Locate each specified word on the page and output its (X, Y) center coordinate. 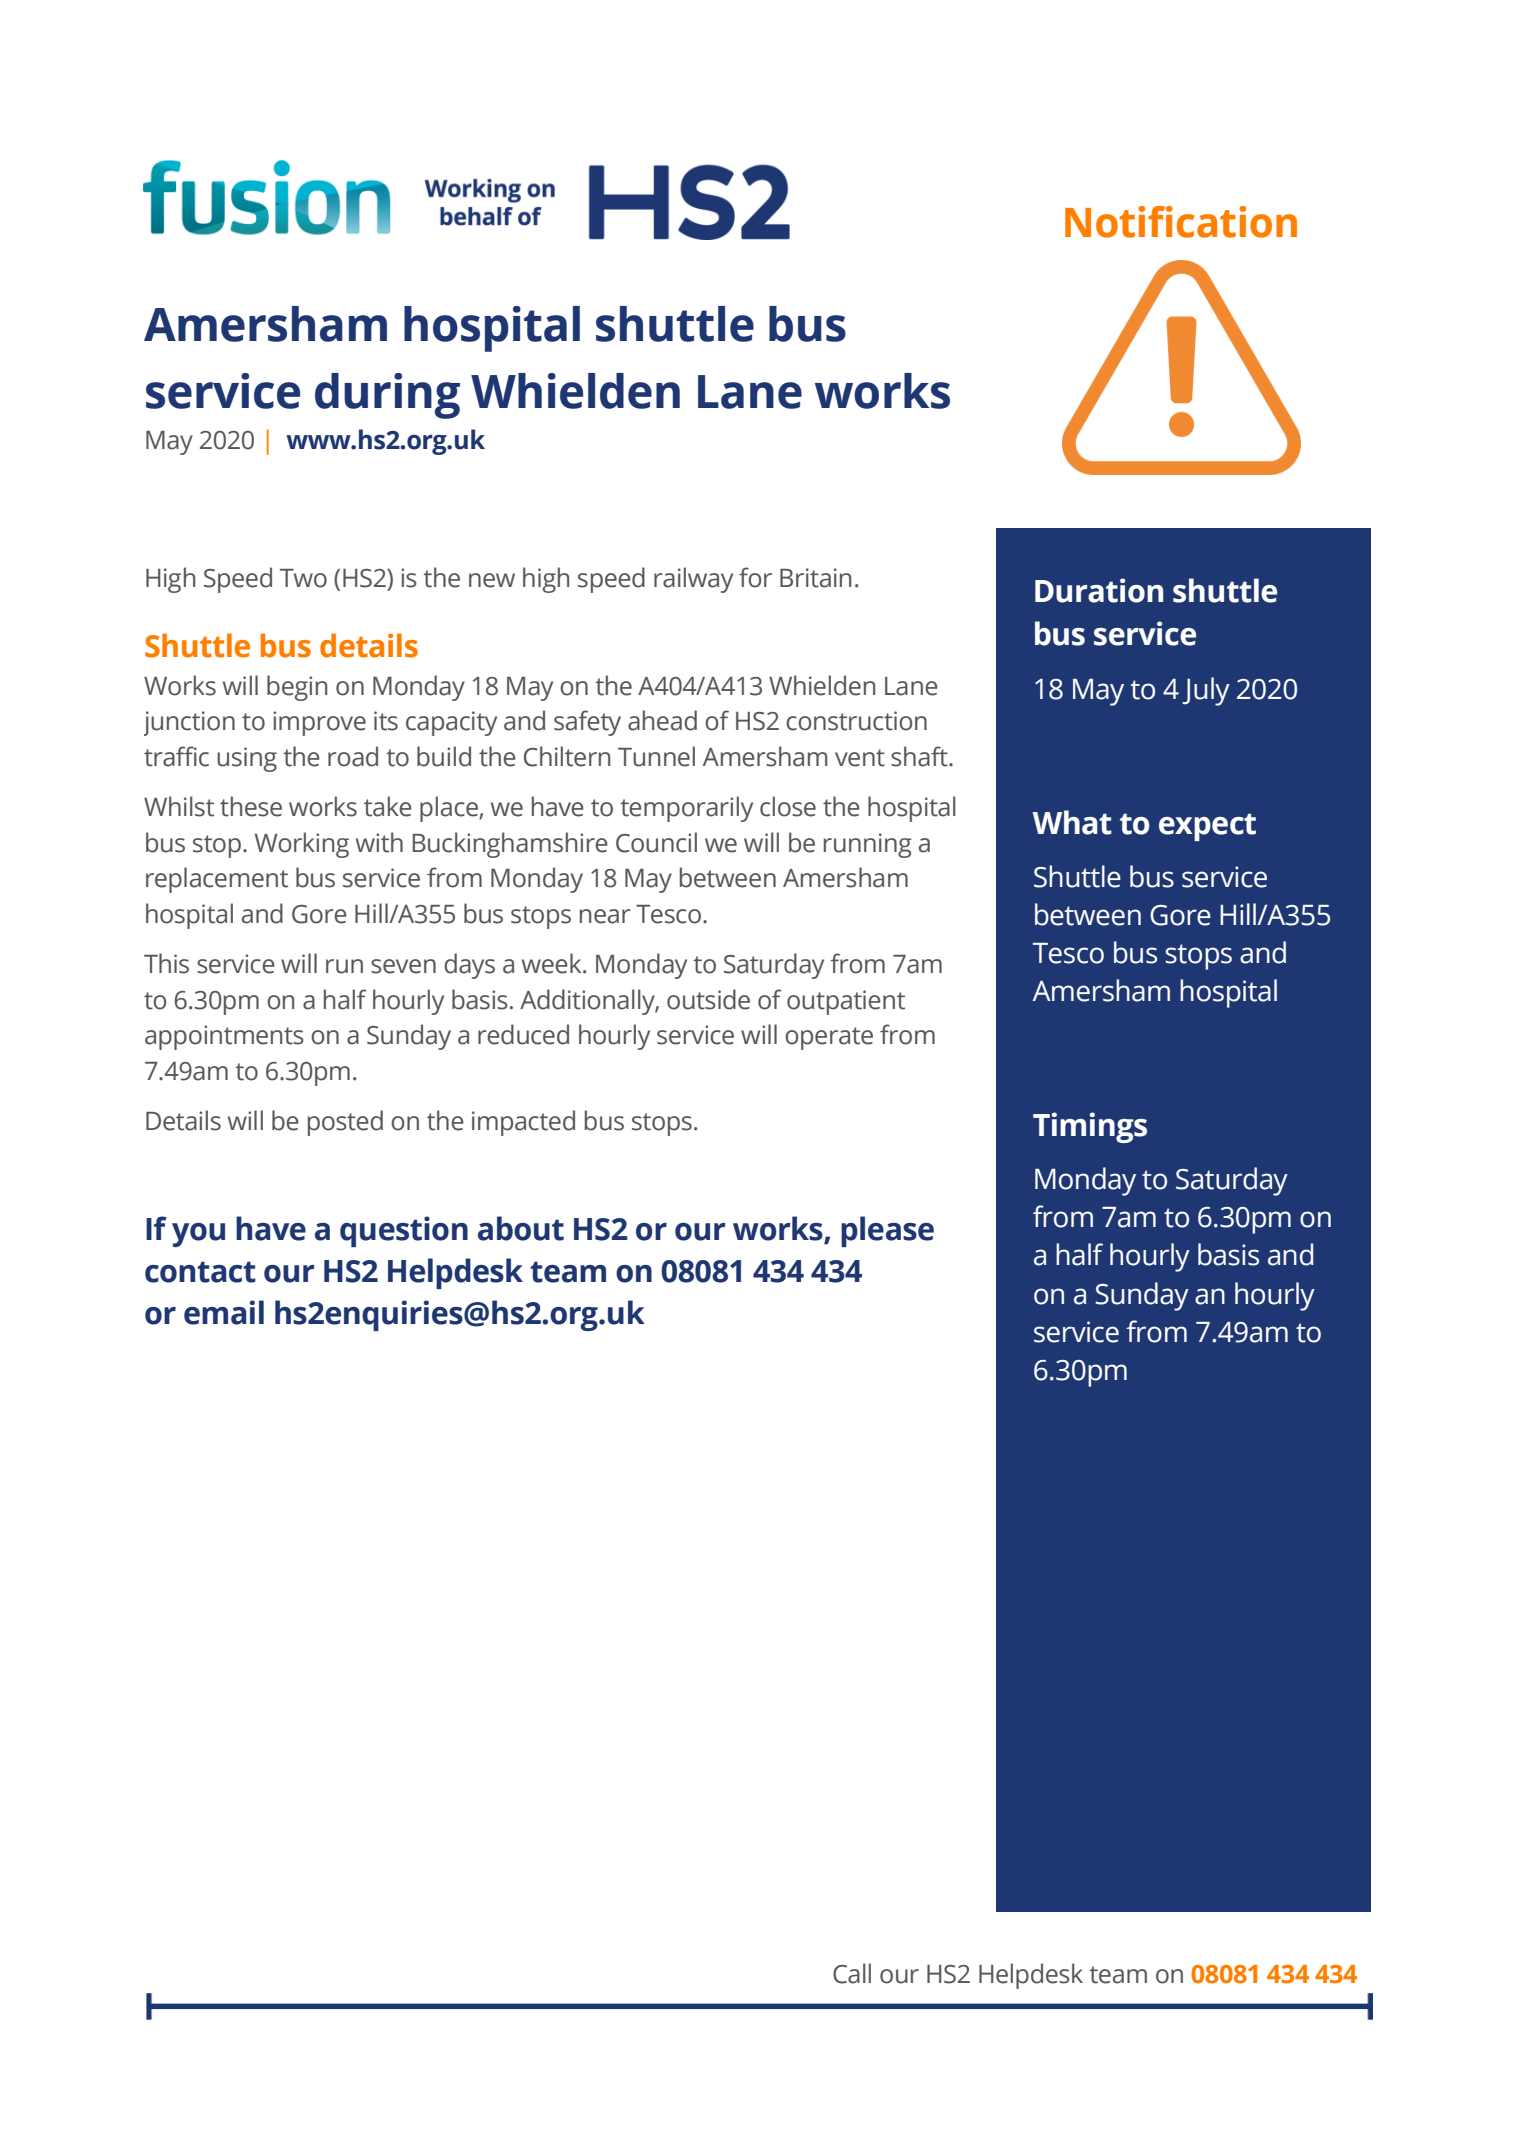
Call (852, 1973)
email (224, 1312)
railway (693, 580)
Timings (1090, 1127)
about (521, 1228)
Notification (1181, 222)
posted (345, 1123)
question (404, 1231)
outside (708, 999)
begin (297, 688)
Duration (1099, 590)
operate (829, 1038)
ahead (662, 720)
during (387, 396)
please (887, 1231)
